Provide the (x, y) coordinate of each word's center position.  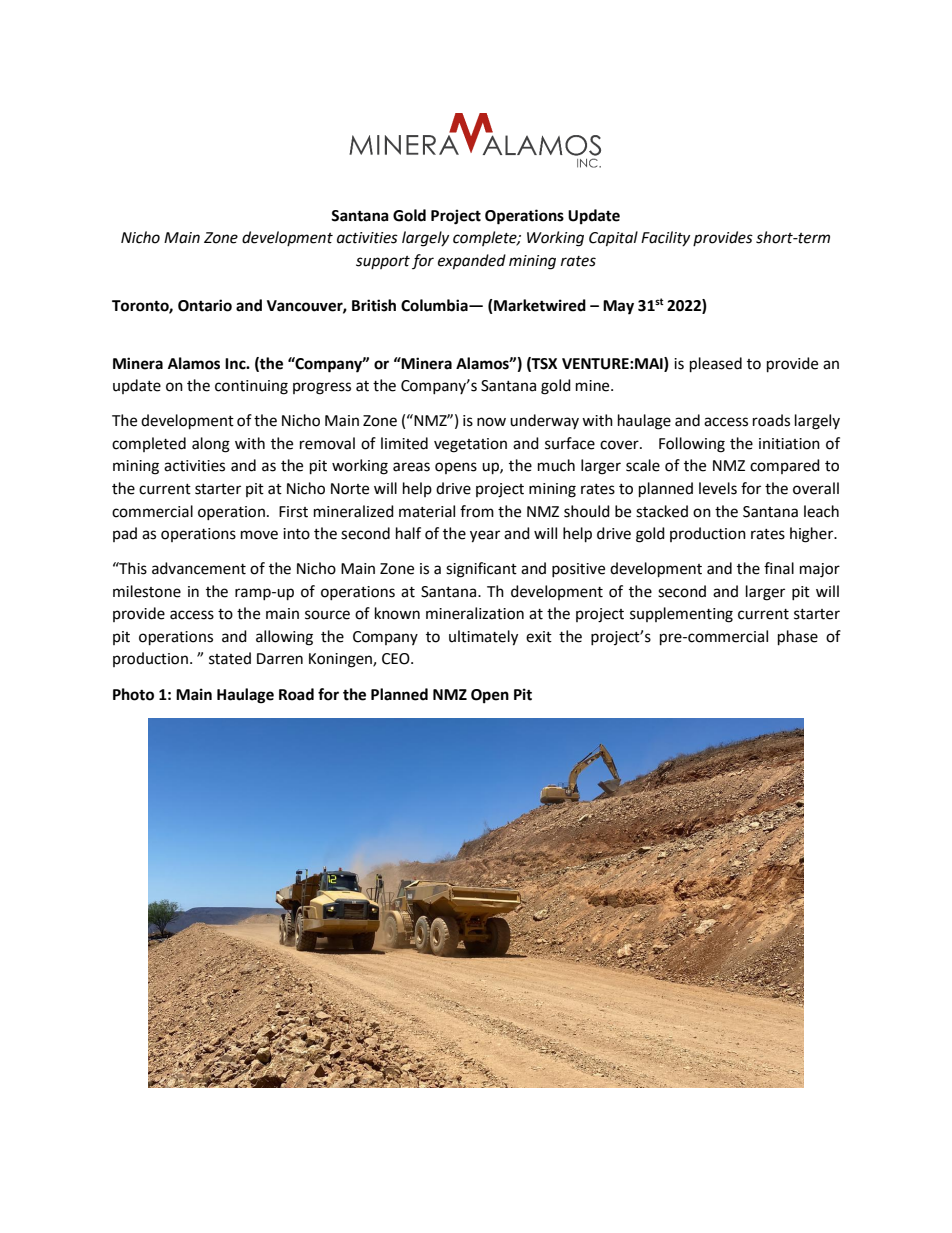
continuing (251, 387)
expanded (472, 262)
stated (230, 658)
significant (481, 570)
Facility (665, 238)
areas (411, 467)
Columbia (435, 305)
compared (785, 466)
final (779, 568)
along (211, 445)
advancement (199, 568)
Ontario (205, 305)
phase (798, 638)
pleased (716, 365)
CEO (397, 659)
